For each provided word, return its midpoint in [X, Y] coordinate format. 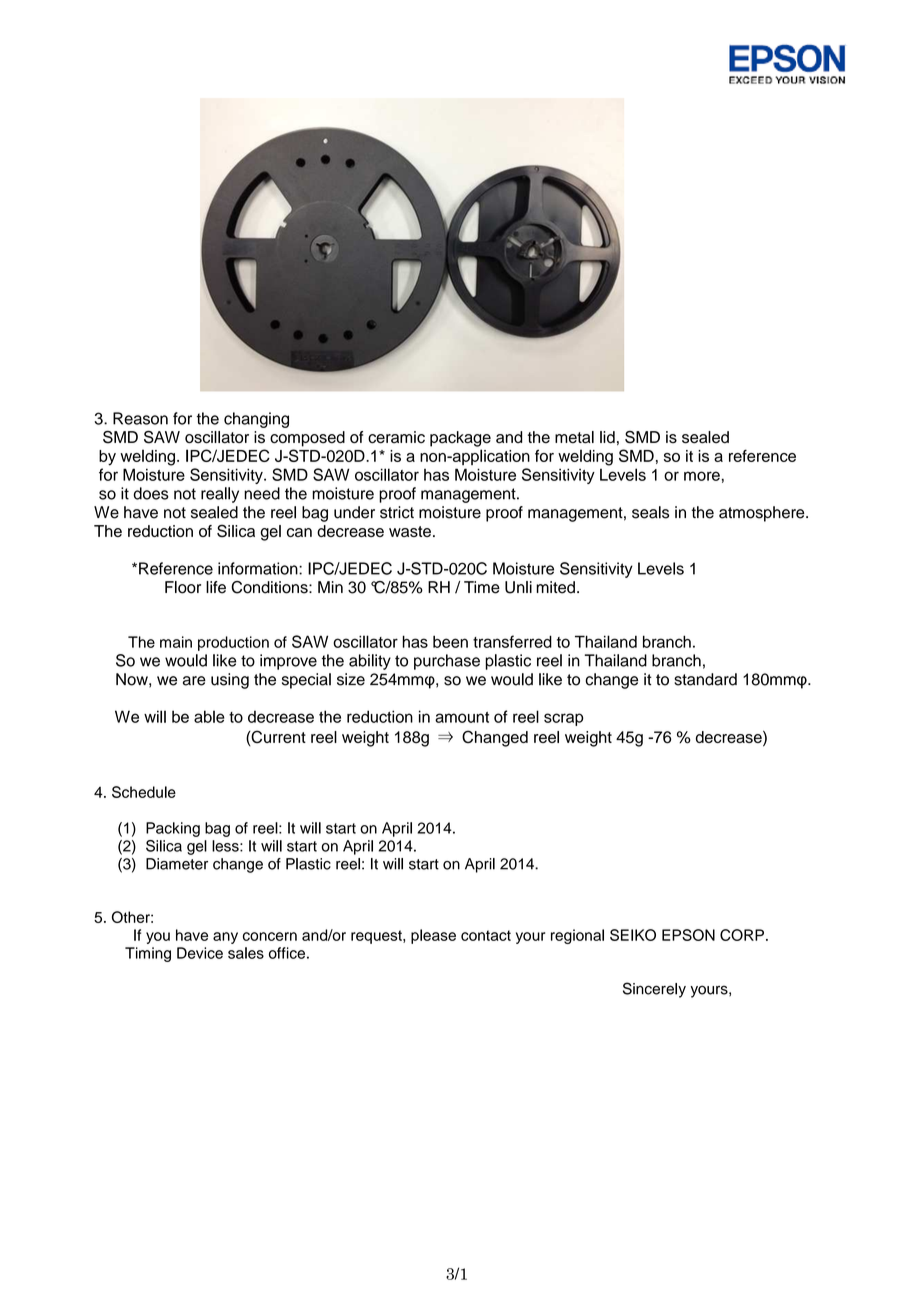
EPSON [688, 935]
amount [462, 717]
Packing [173, 829]
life [216, 587]
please [433, 936]
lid [607, 437]
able [209, 716]
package [460, 439]
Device [200, 953]
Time [482, 587]
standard [705, 679]
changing [256, 420]
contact [486, 935]
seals [650, 512]
